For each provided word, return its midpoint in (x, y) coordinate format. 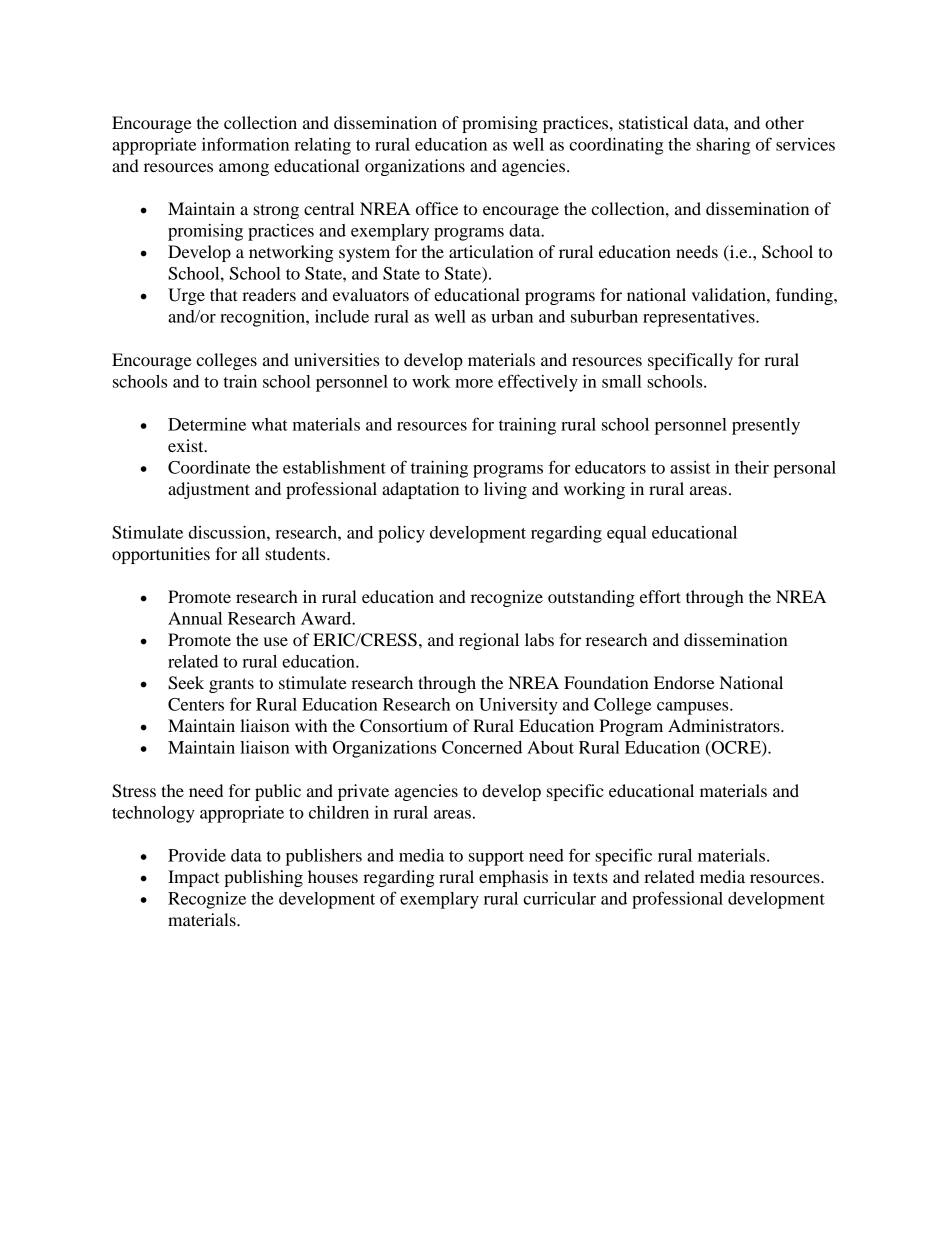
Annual (195, 618)
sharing (723, 146)
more (474, 383)
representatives (700, 318)
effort (660, 596)
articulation (491, 251)
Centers (196, 704)
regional (489, 641)
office (437, 208)
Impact (193, 878)
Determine (207, 424)
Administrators (725, 725)
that (224, 294)
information (245, 144)
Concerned (482, 747)
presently (766, 426)
